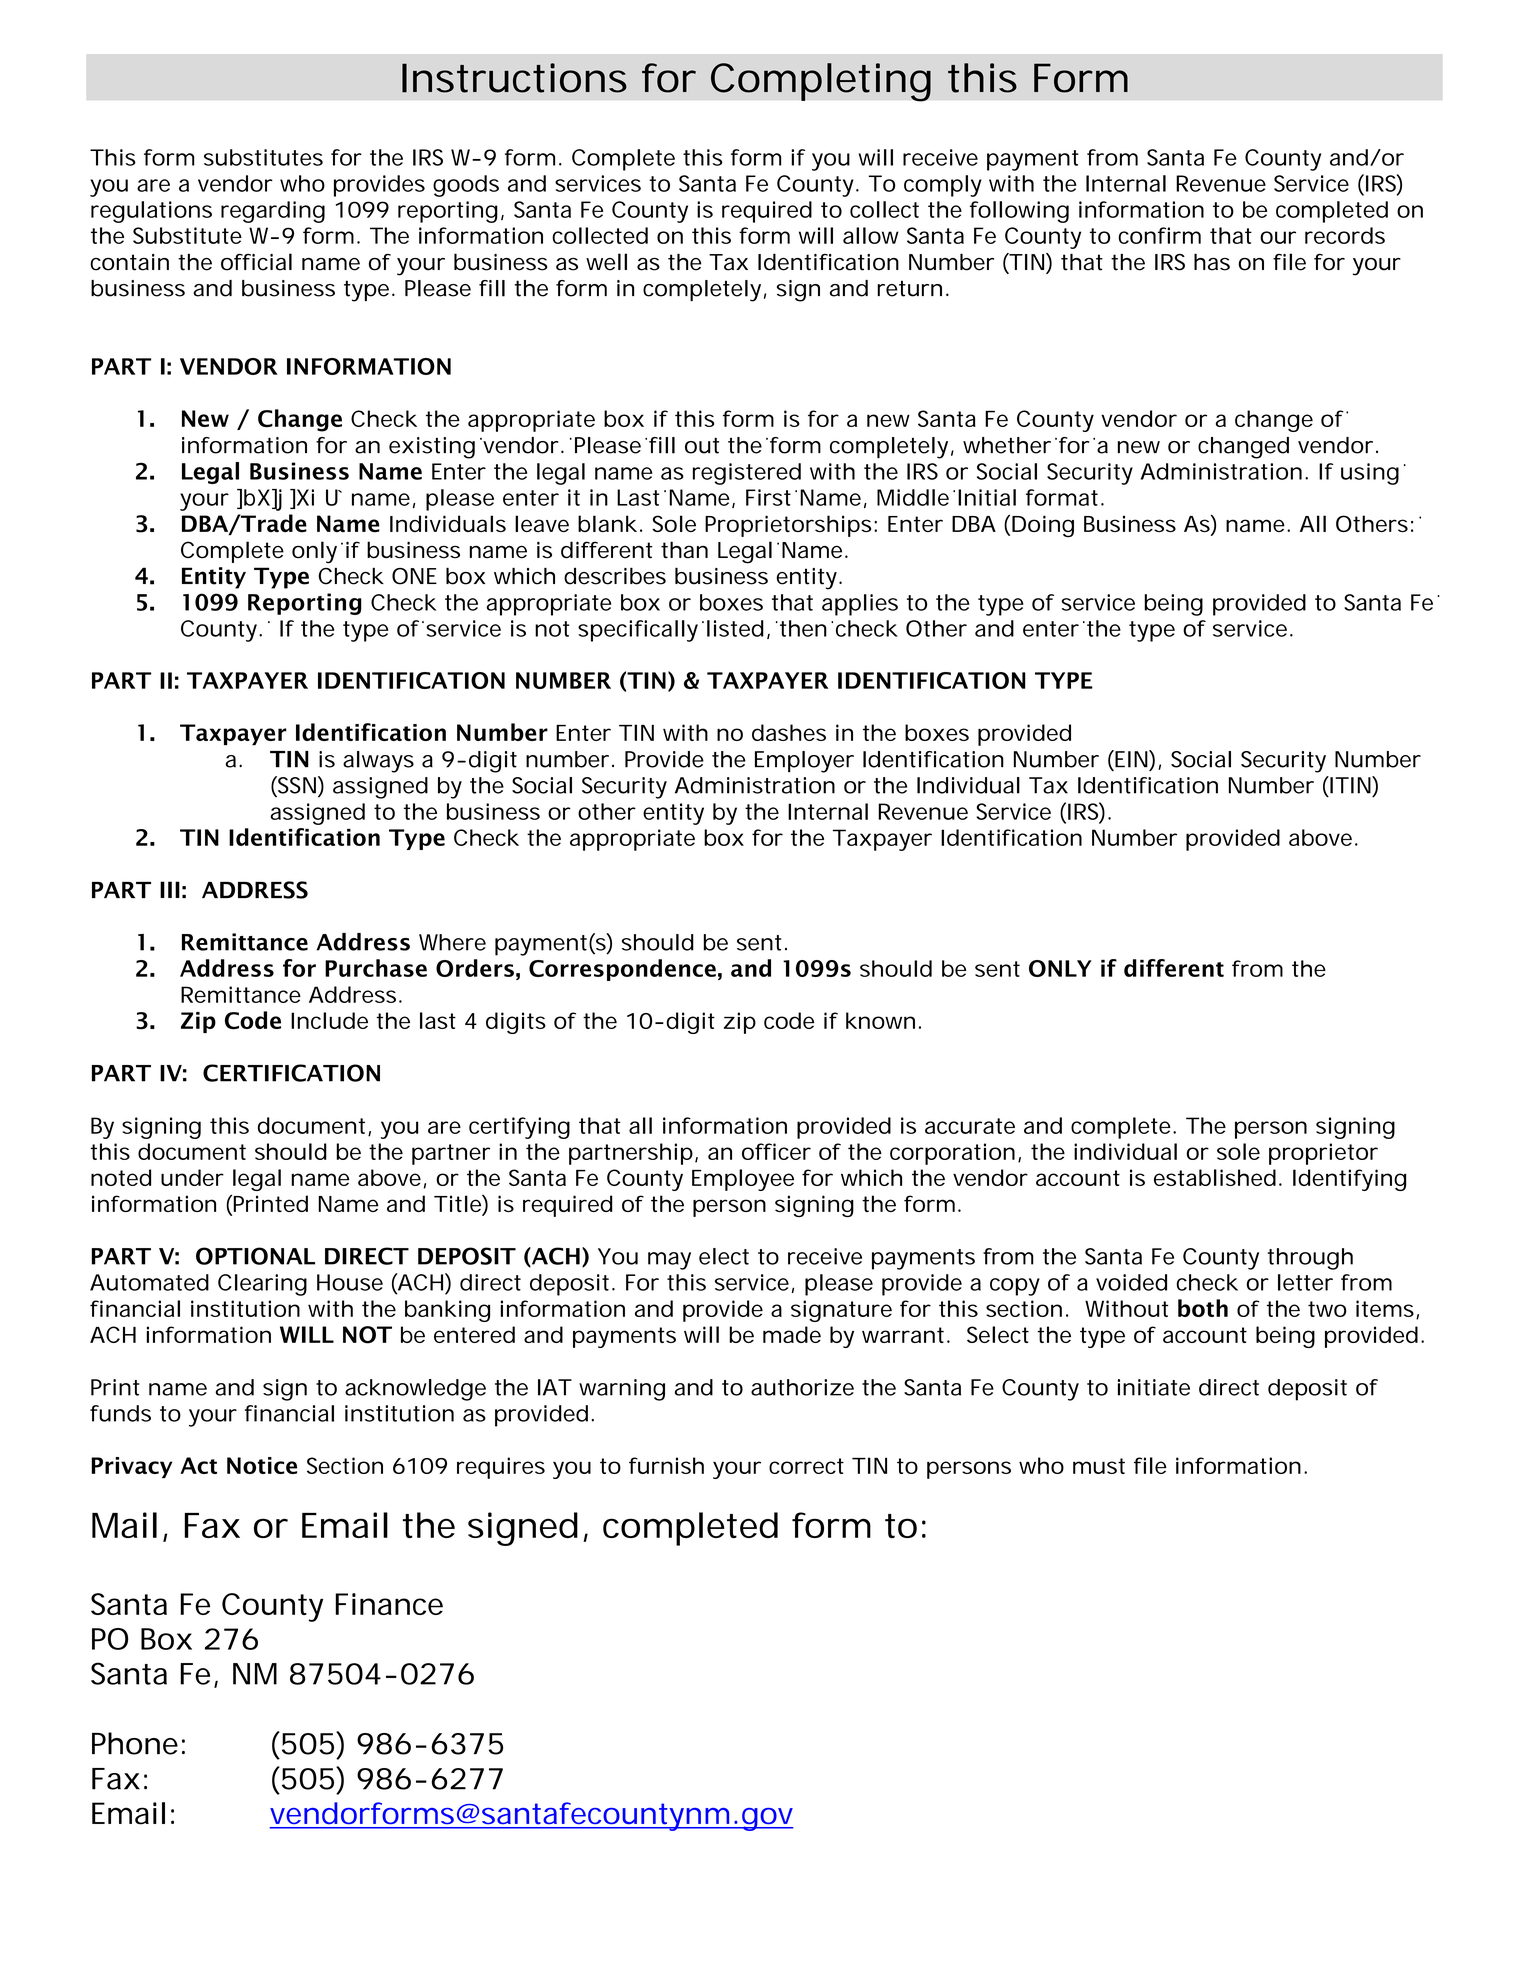 This screenshot has width=1529, height=1978. I want to click on regarding, so click(273, 212).
